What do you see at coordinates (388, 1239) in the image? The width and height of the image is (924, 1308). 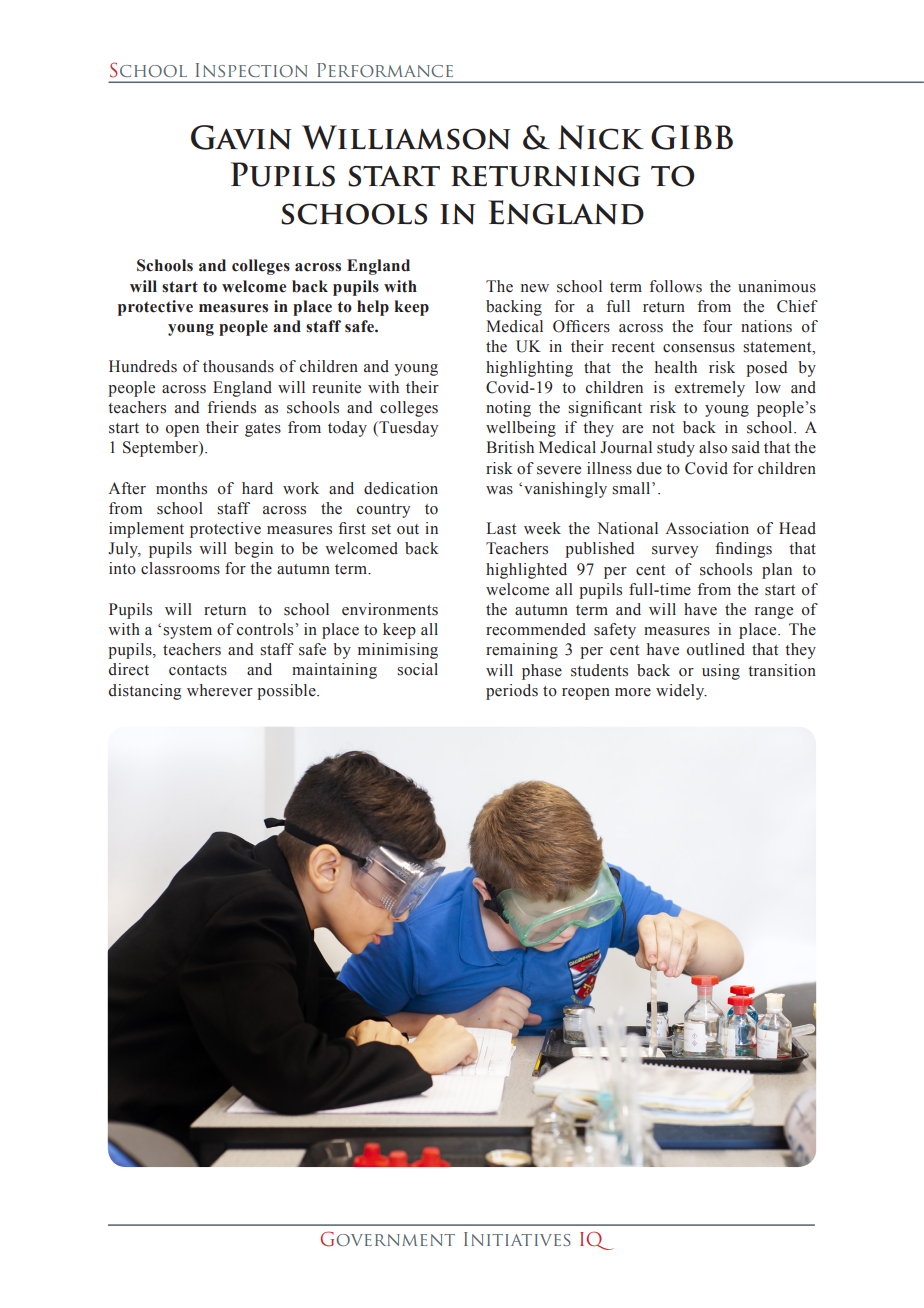 I see `Government` at bounding box center [388, 1239].
